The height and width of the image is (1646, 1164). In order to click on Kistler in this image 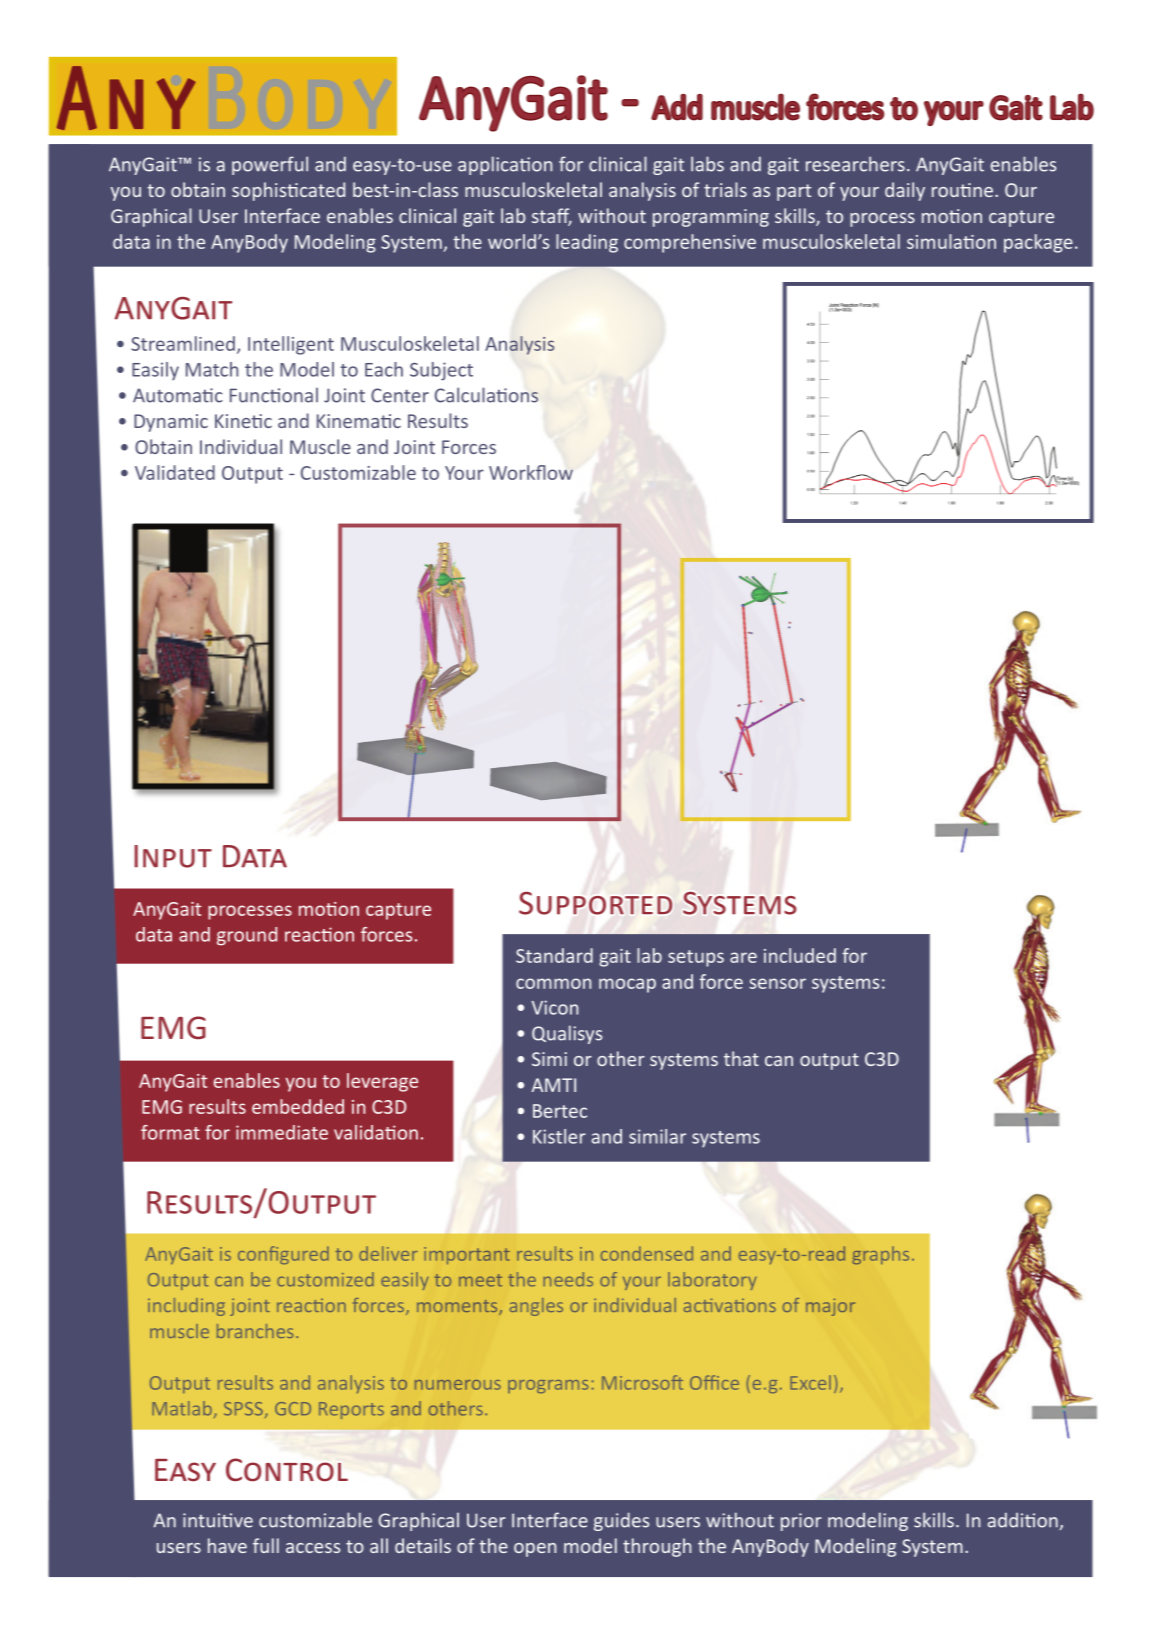, I will do `click(559, 1136)`.
